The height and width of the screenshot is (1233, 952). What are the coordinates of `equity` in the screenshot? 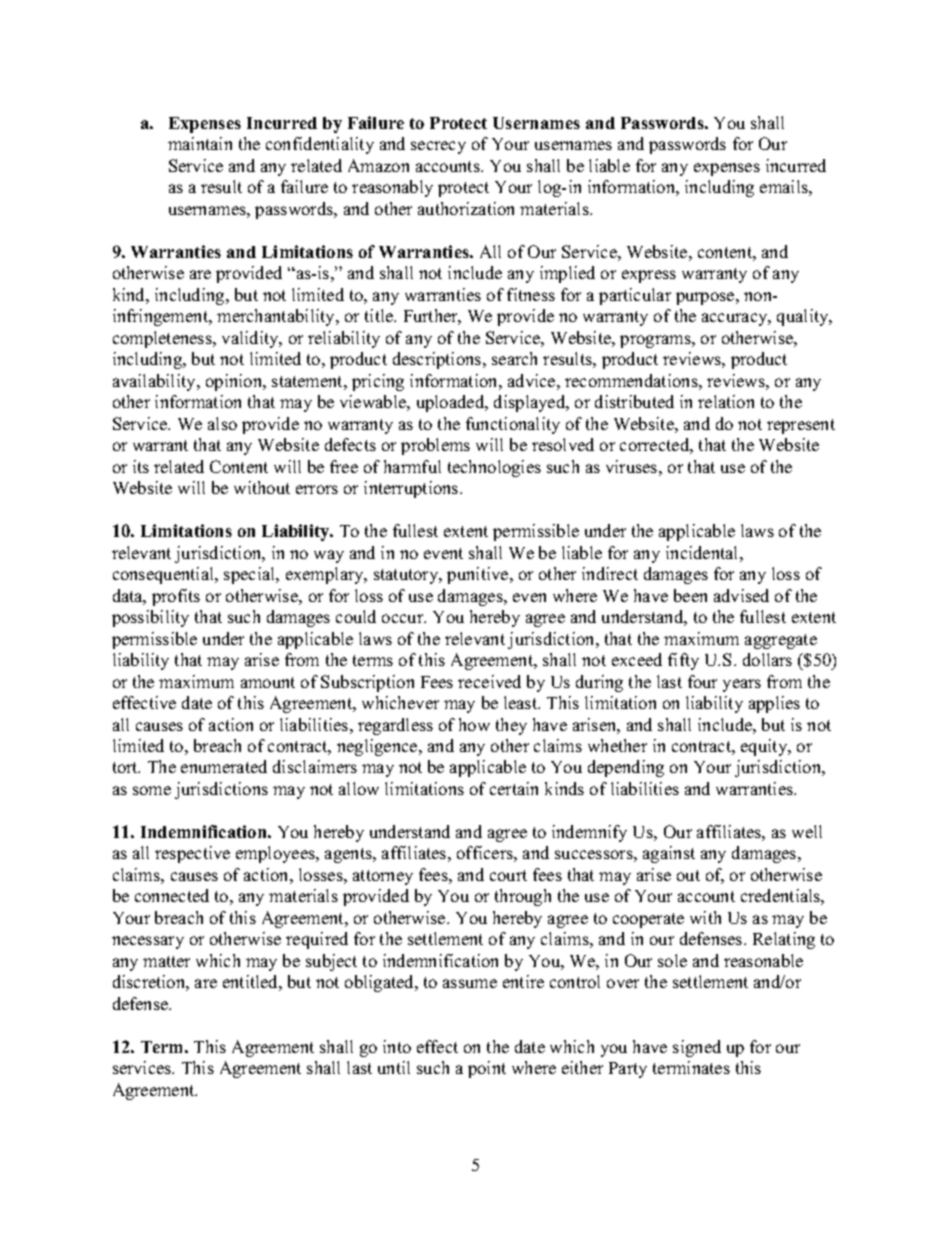 It's located at (765, 747).
